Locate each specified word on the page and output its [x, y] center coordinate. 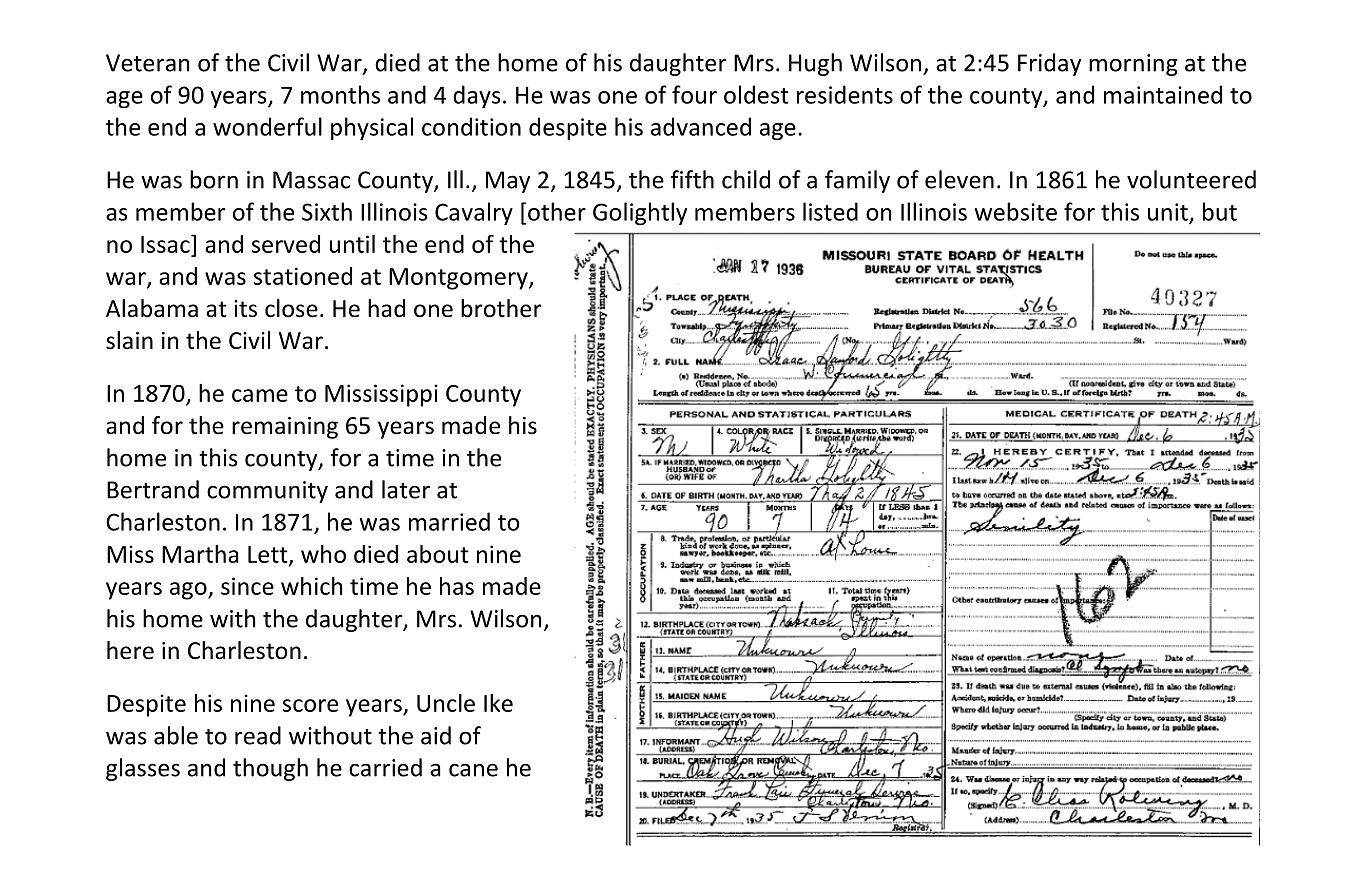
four [694, 94]
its [245, 309]
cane [473, 770]
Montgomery [459, 279]
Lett [269, 555]
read [258, 735]
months [340, 94]
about [438, 554]
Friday [1049, 64]
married [449, 521]
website [1015, 211]
